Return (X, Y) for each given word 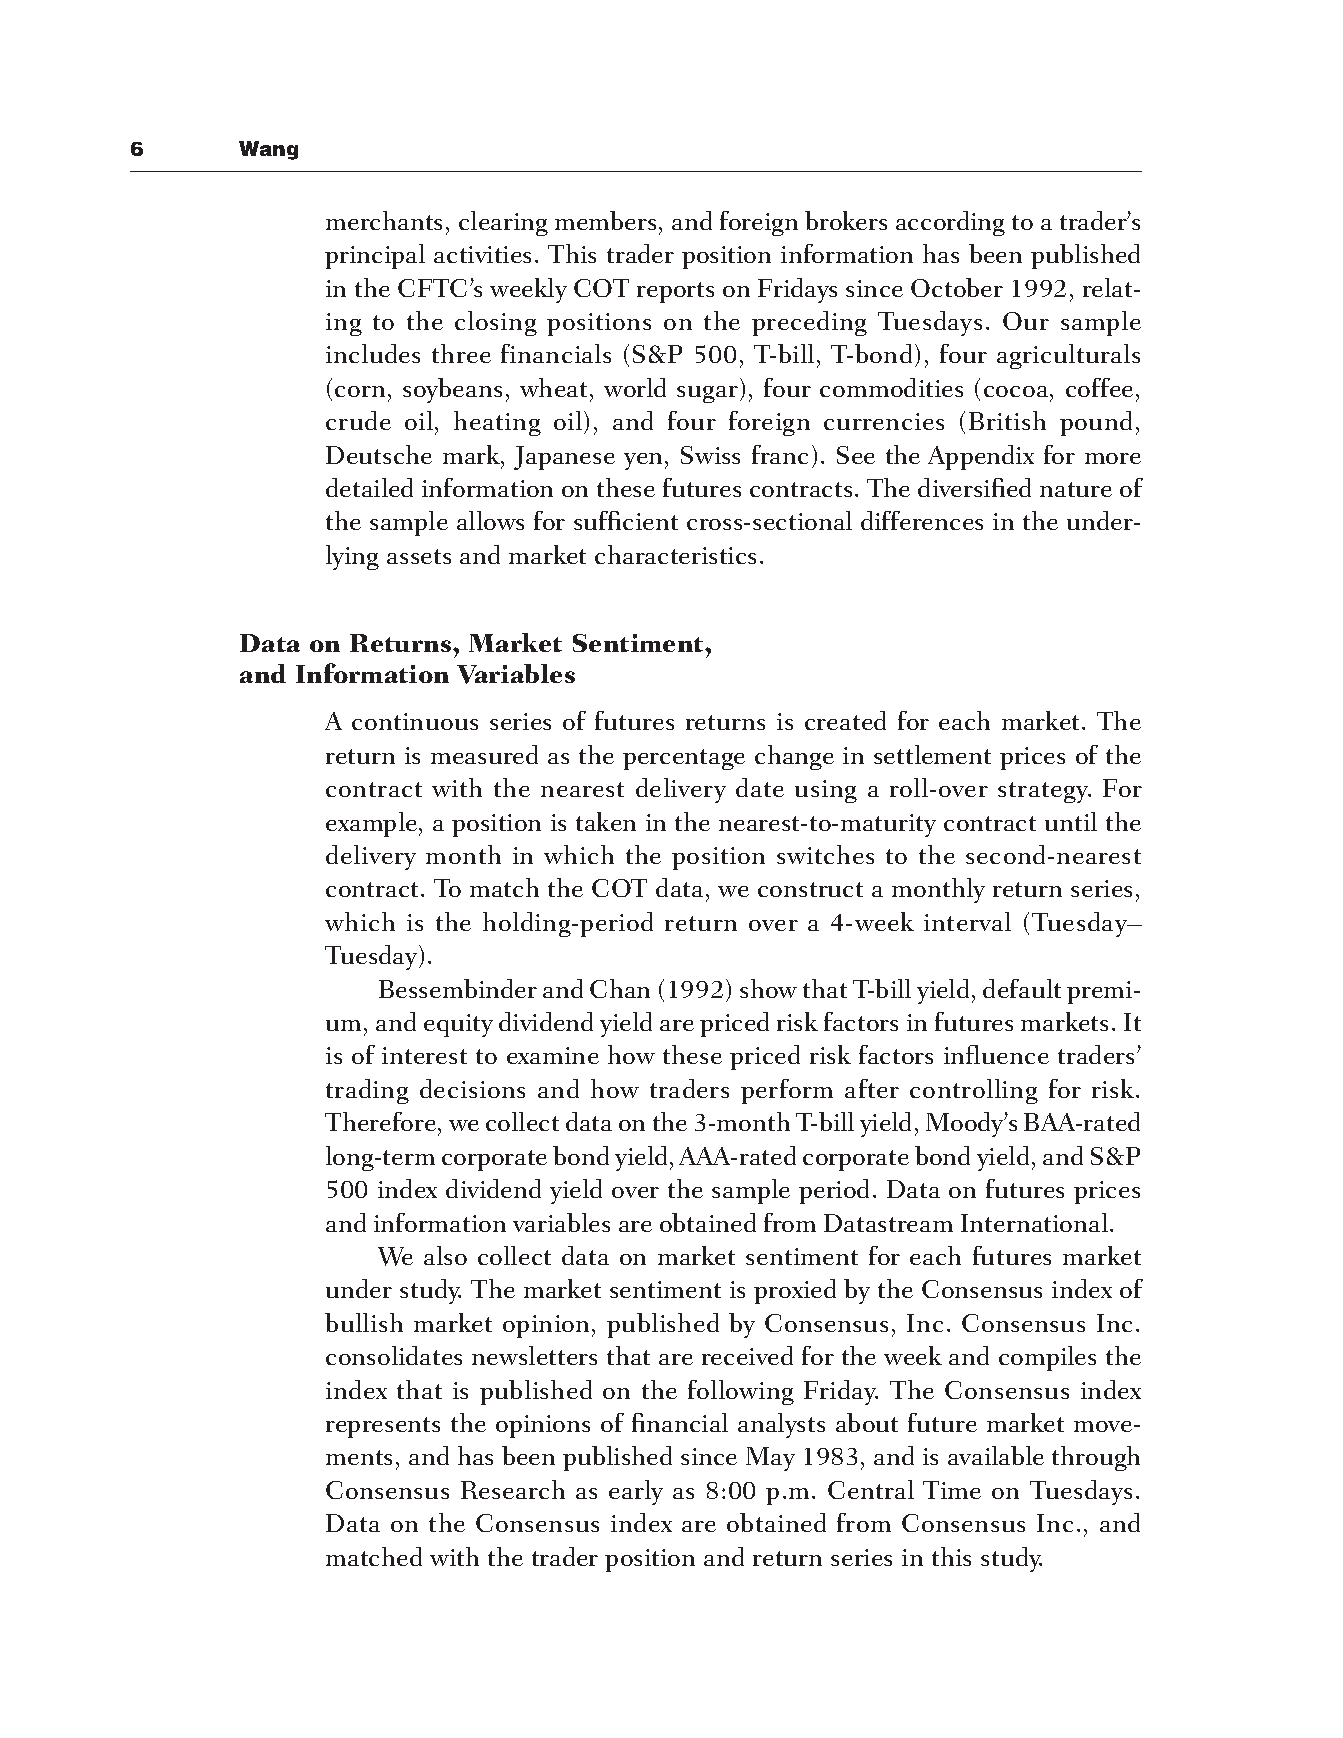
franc (780, 454)
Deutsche (379, 454)
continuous (415, 721)
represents (383, 1427)
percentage (684, 759)
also (445, 1255)
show (768, 988)
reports (675, 292)
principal (375, 256)
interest (424, 1055)
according (950, 223)
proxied (795, 1291)
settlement (932, 754)
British (1007, 420)
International (1034, 1222)
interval (967, 921)
